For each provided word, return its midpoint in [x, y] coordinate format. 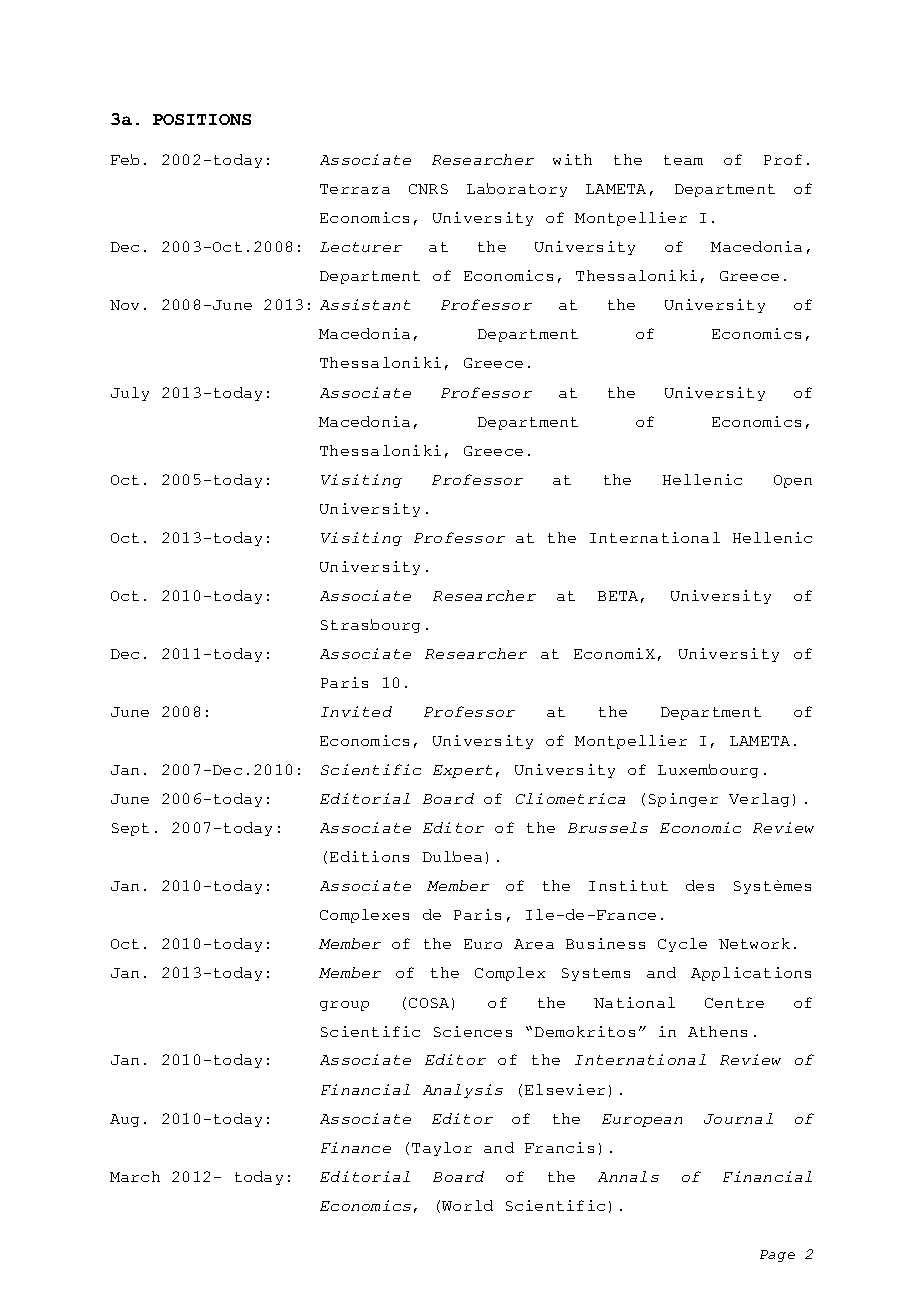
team [683, 160]
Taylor [442, 1149]
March [135, 1176]
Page [777, 1256]
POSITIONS [202, 119]
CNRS [428, 189]
